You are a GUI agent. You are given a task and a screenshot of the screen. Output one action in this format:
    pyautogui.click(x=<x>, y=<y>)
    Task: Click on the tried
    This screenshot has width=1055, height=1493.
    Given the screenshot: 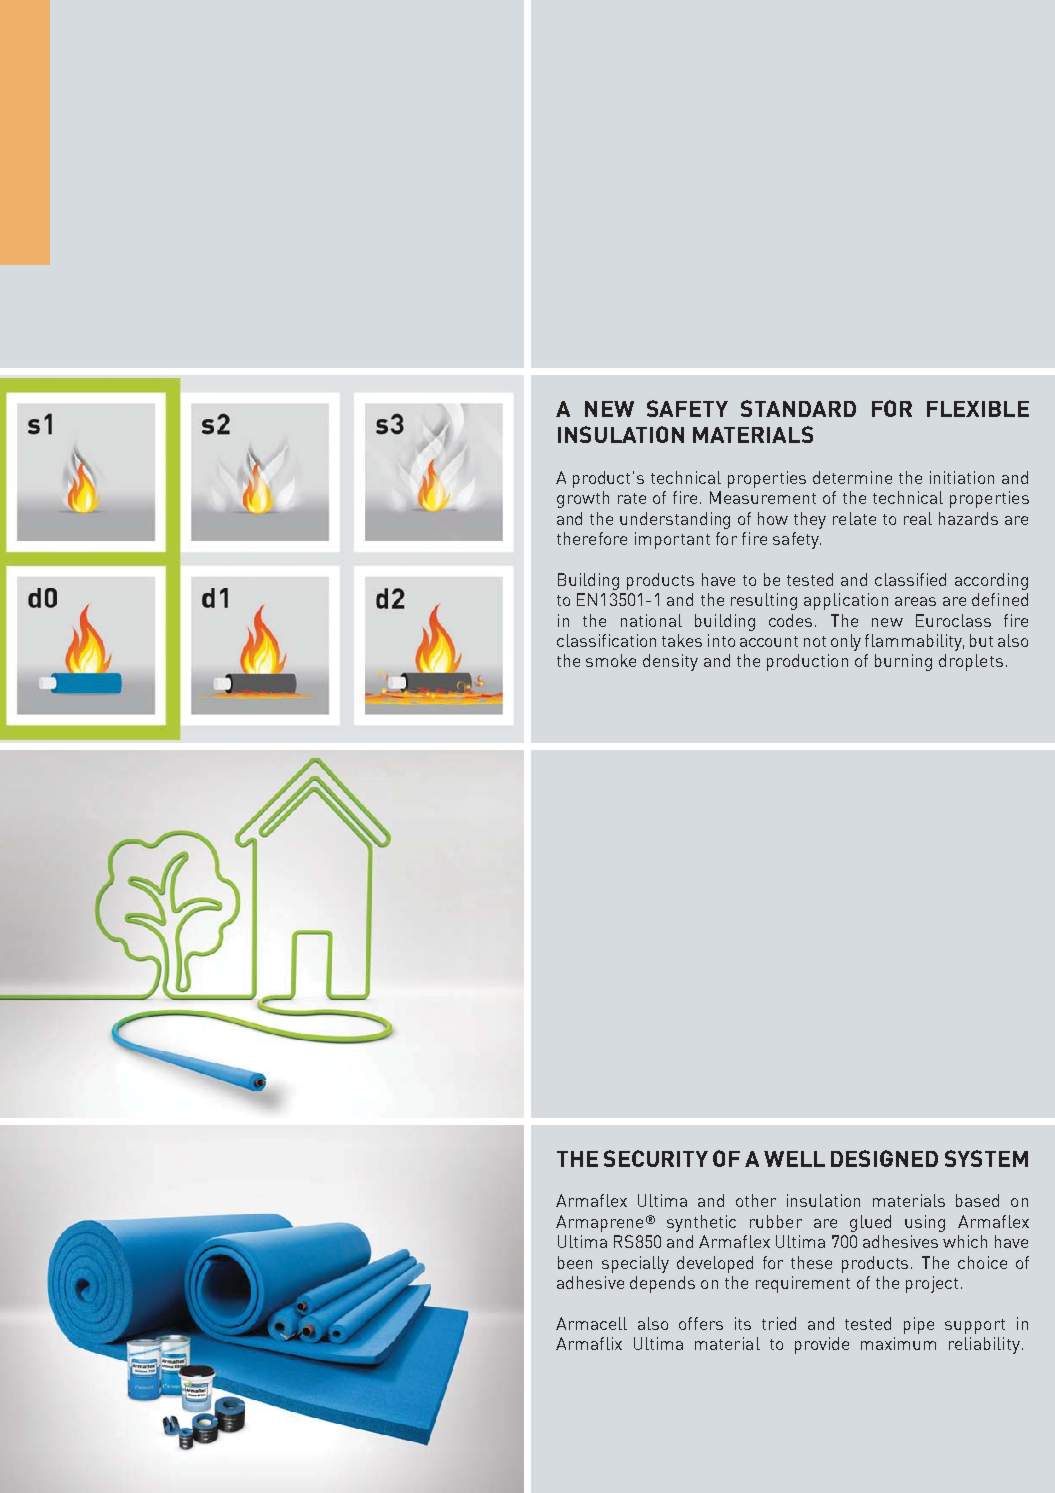 What is the action you would take?
    pyautogui.click(x=779, y=1323)
